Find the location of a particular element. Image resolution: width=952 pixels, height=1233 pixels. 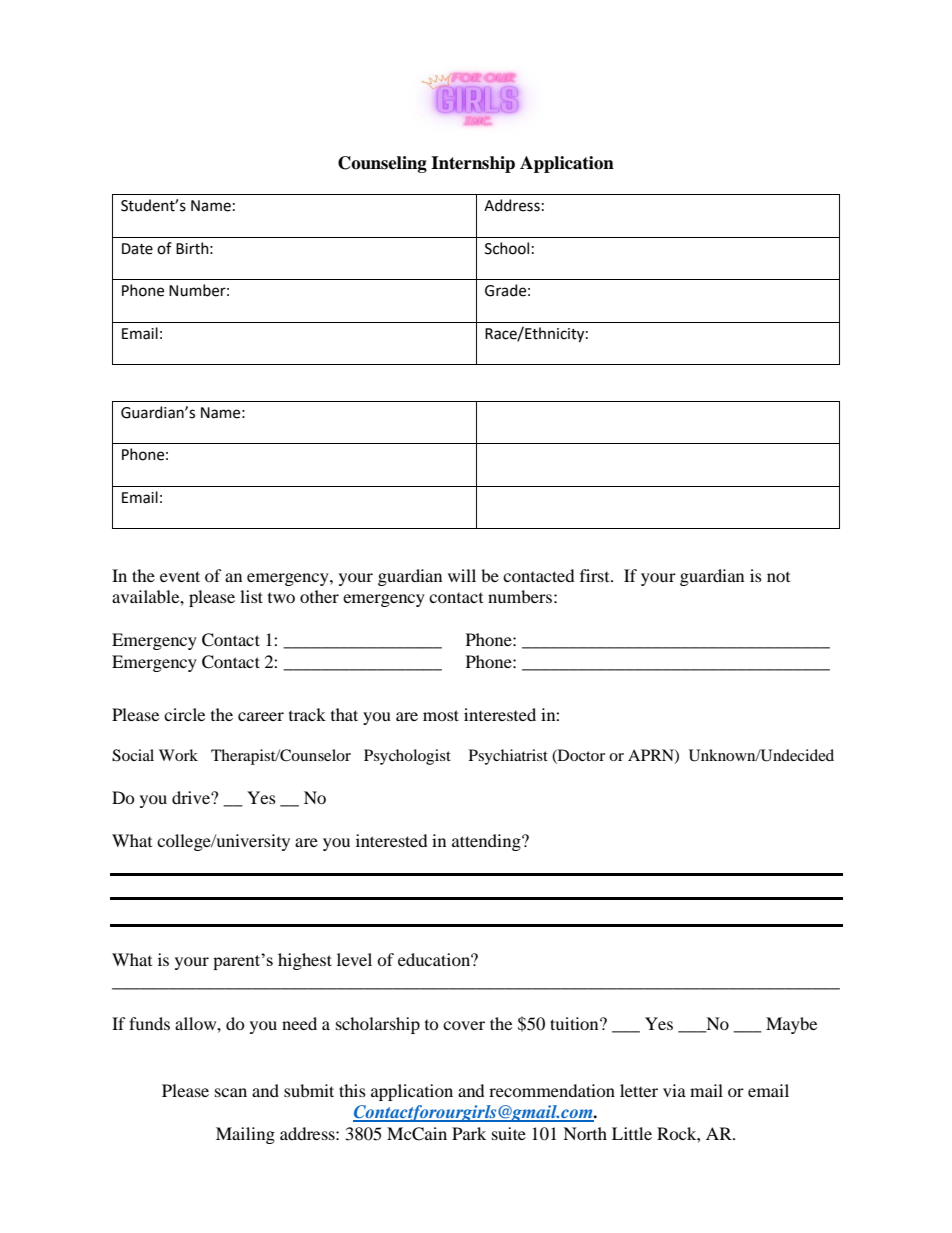

Psychiatrist is located at coordinates (508, 757).
